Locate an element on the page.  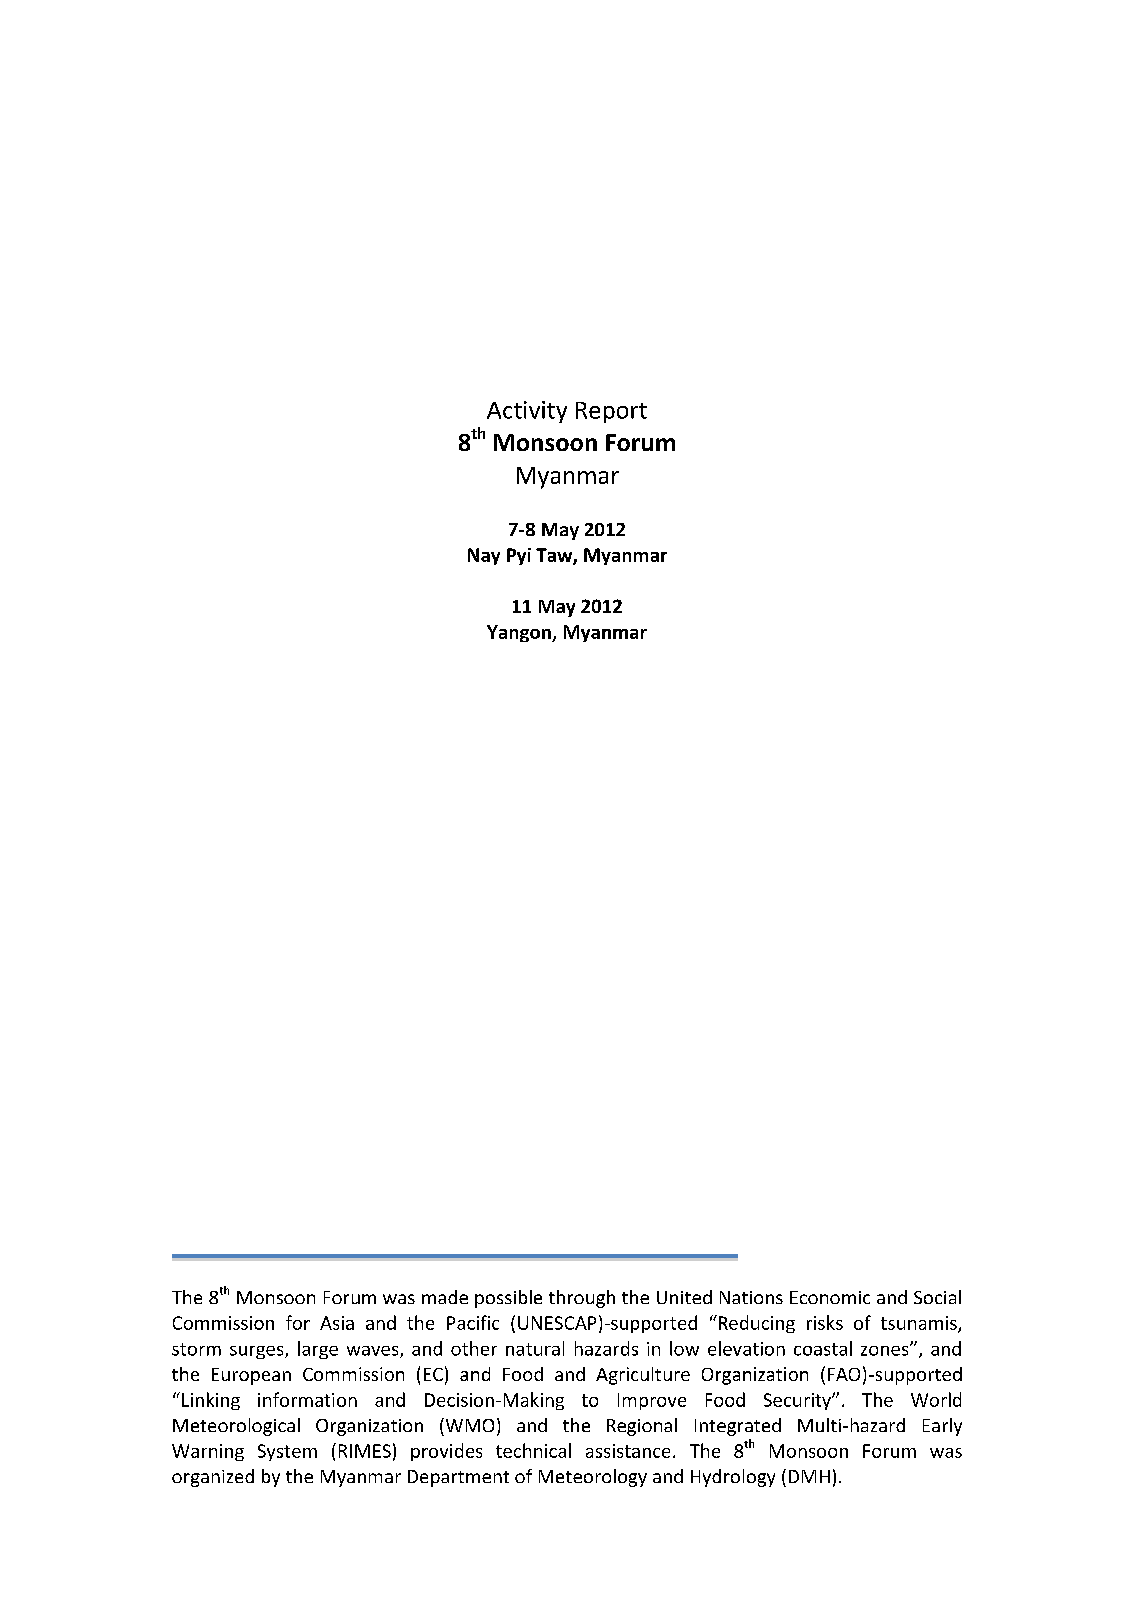
Yangon is located at coordinates (520, 633).
